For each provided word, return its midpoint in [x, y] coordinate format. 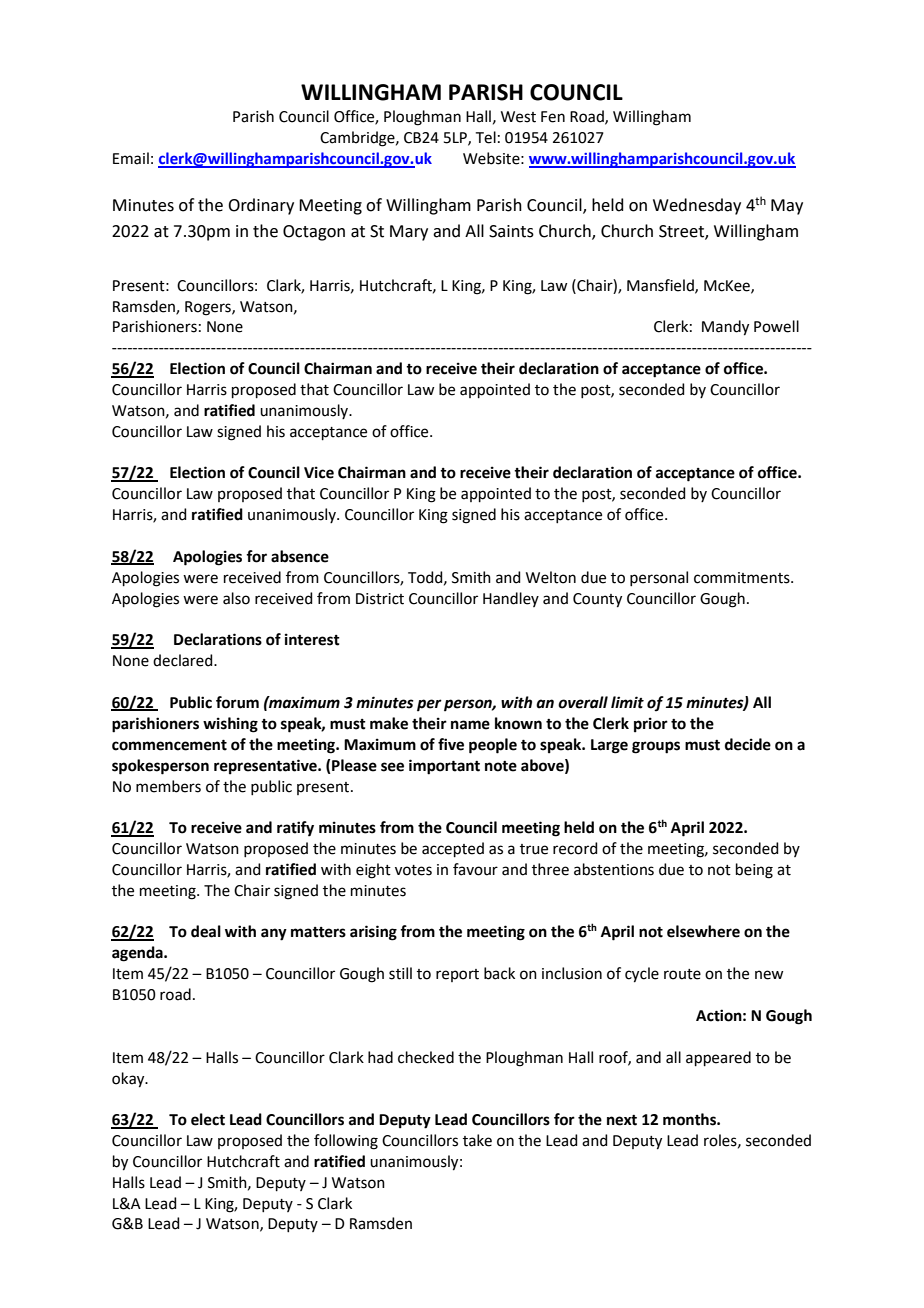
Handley [511, 599]
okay [129, 1080]
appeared [718, 1058]
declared [184, 660]
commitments [743, 578]
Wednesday [697, 206]
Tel [486, 137]
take [477, 1140]
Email [131, 158]
